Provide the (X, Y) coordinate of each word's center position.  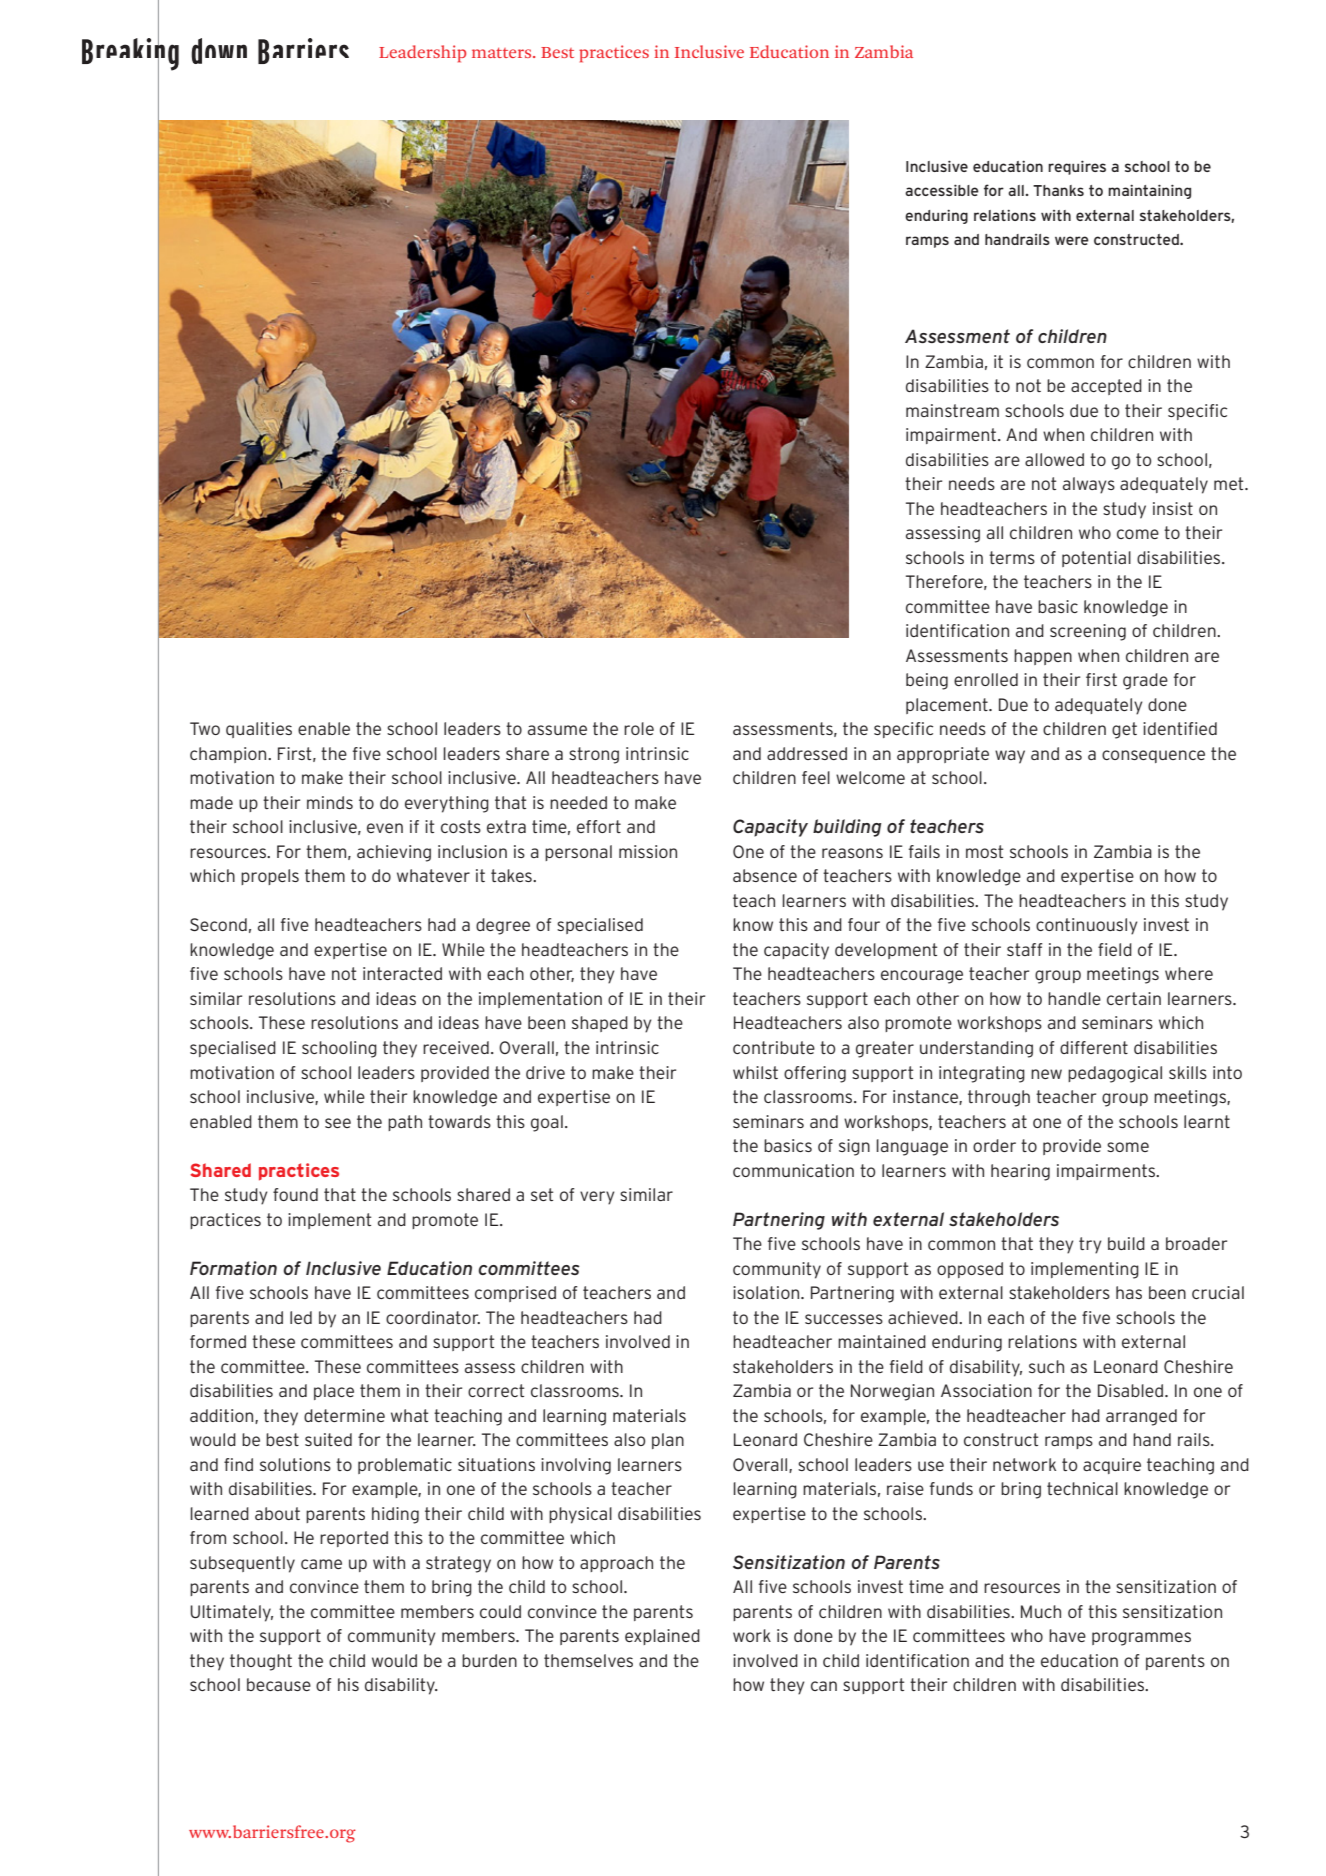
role (639, 728)
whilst (755, 1072)
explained (662, 1637)
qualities (259, 730)
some (1128, 1147)
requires (1077, 167)
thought (261, 1662)
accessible (942, 190)
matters (503, 53)
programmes (1141, 1639)
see (338, 1123)
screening (1088, 632)
